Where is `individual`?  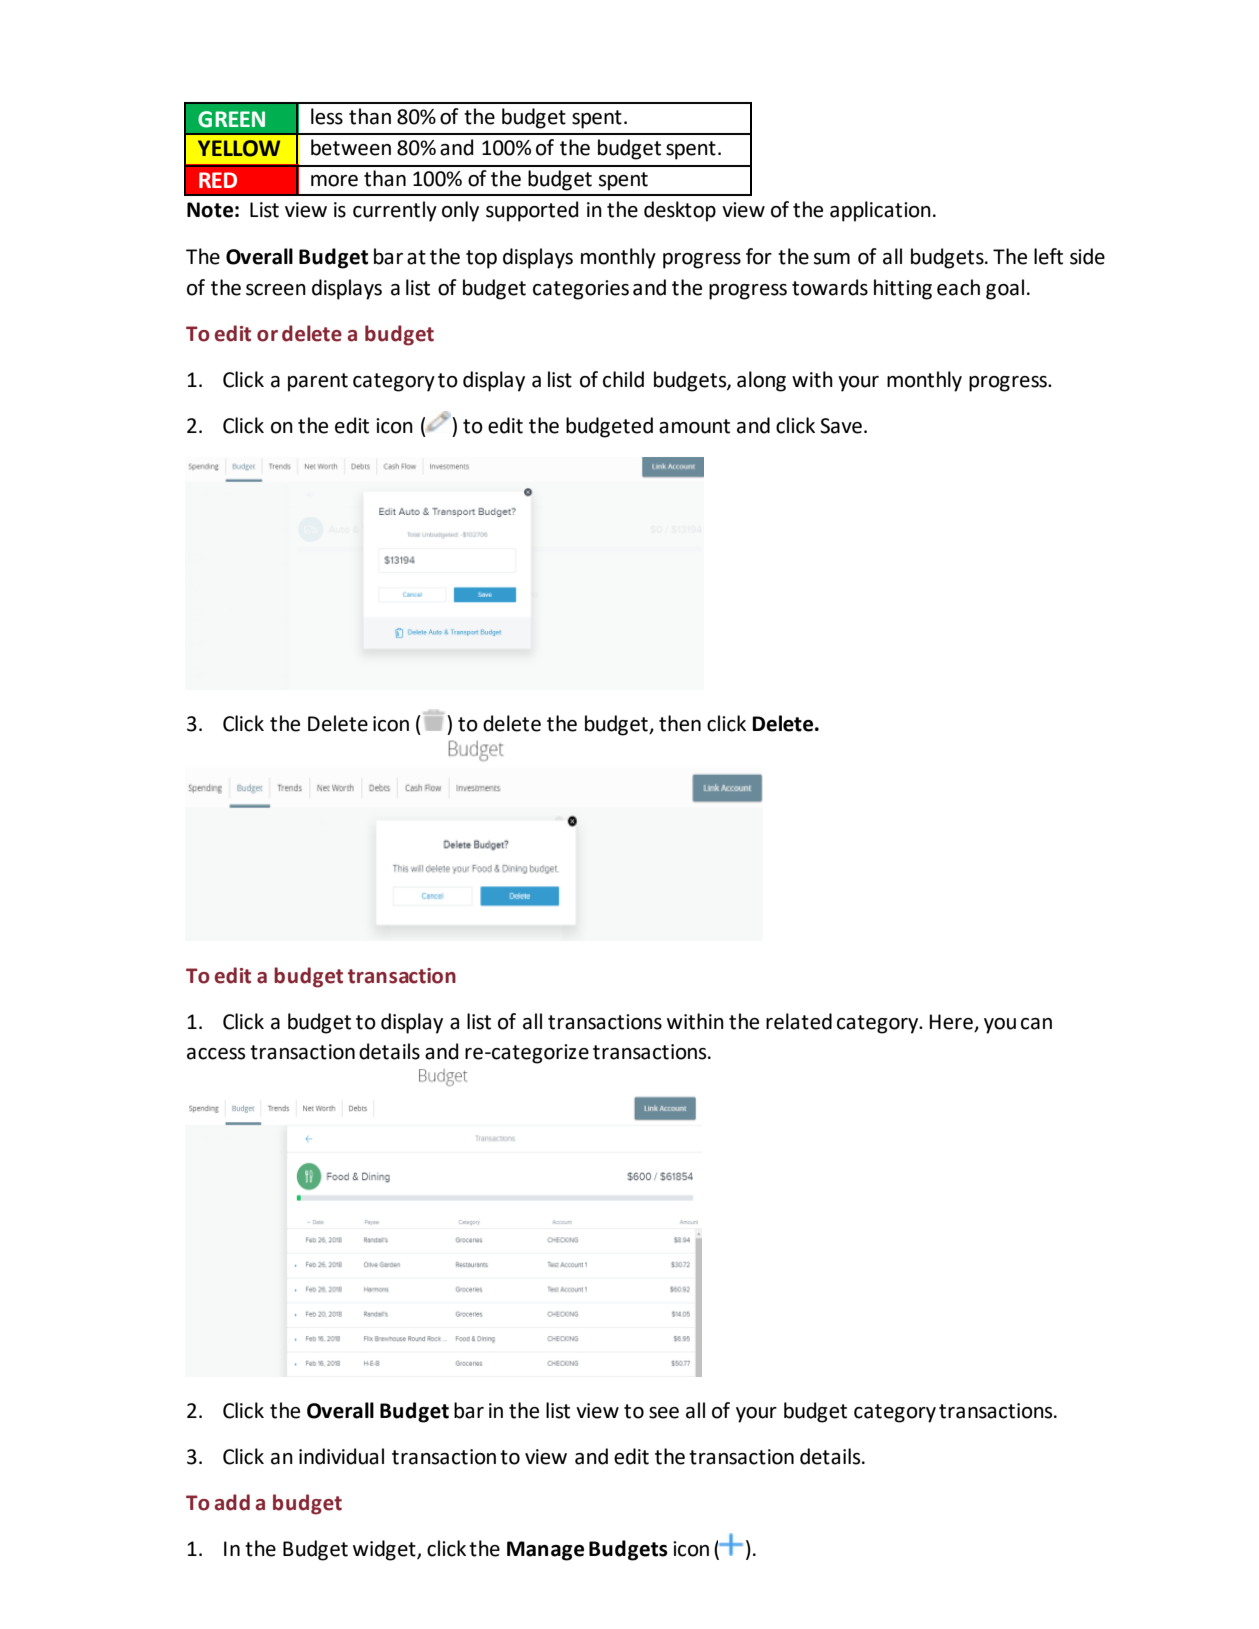
individual is located at coordinates (341, 1456).
